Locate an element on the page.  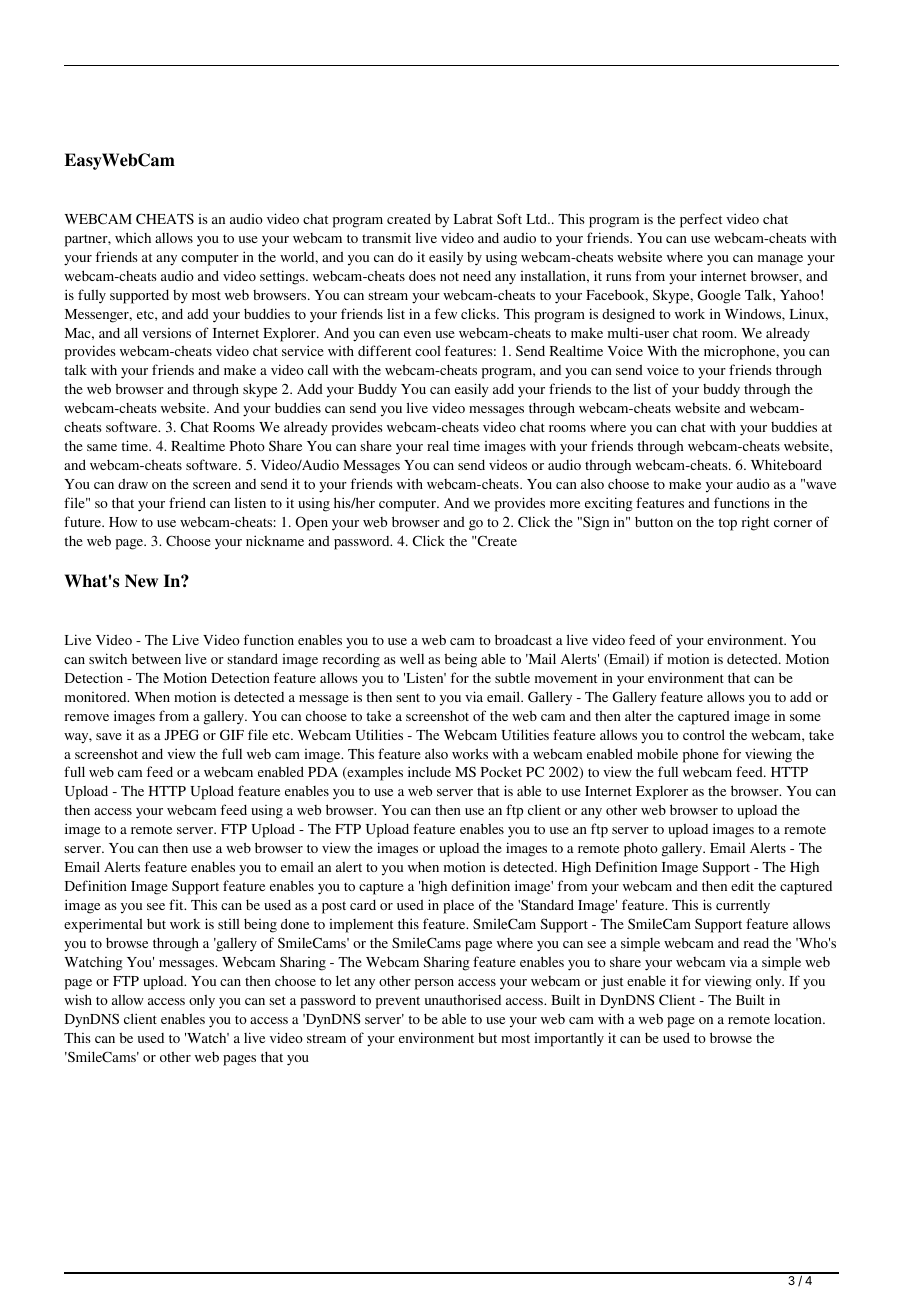
JPEG is located at coordinates (181, 734).
